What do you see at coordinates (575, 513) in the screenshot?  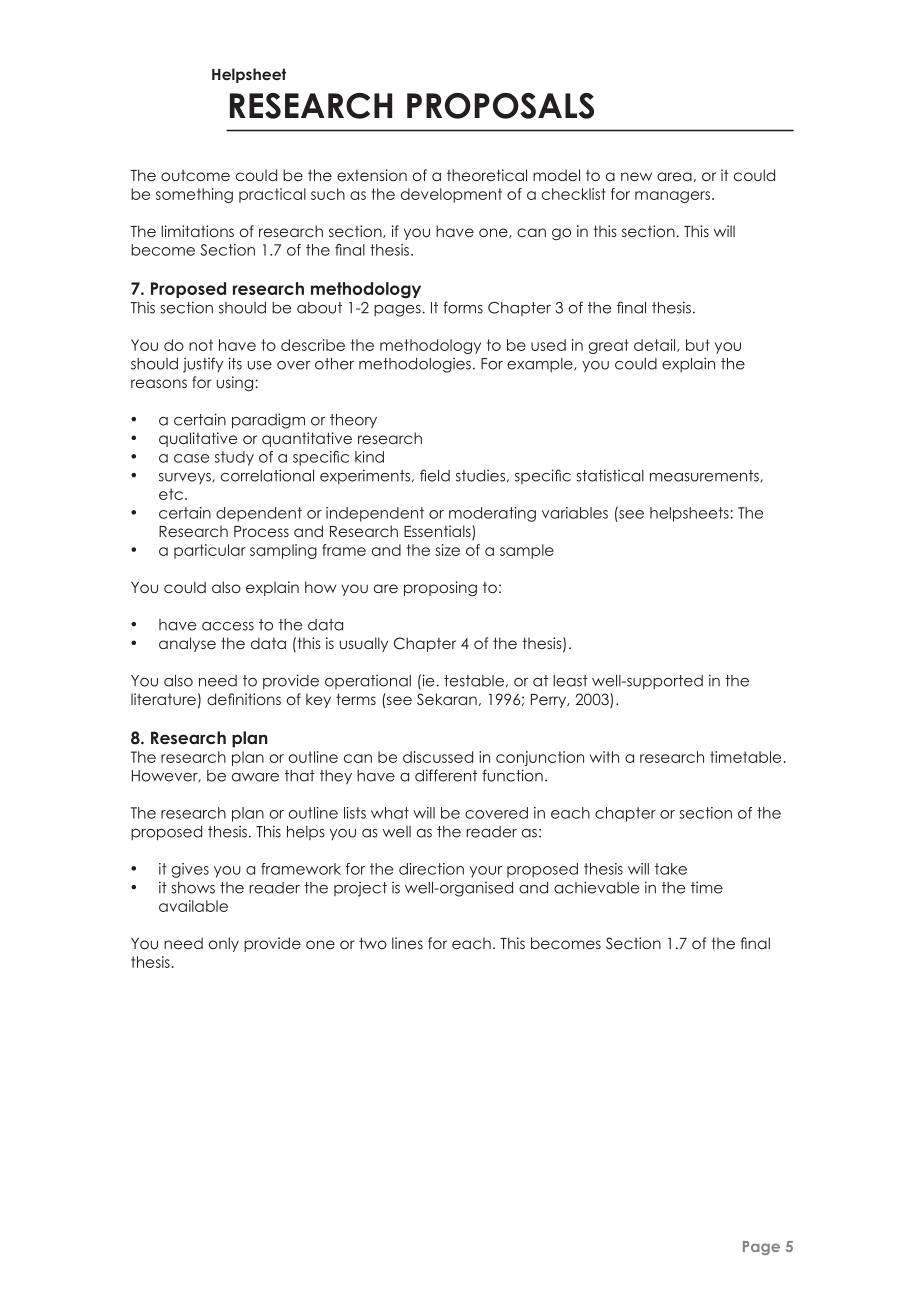 I see `variables` at bounding box center [575, 513].
